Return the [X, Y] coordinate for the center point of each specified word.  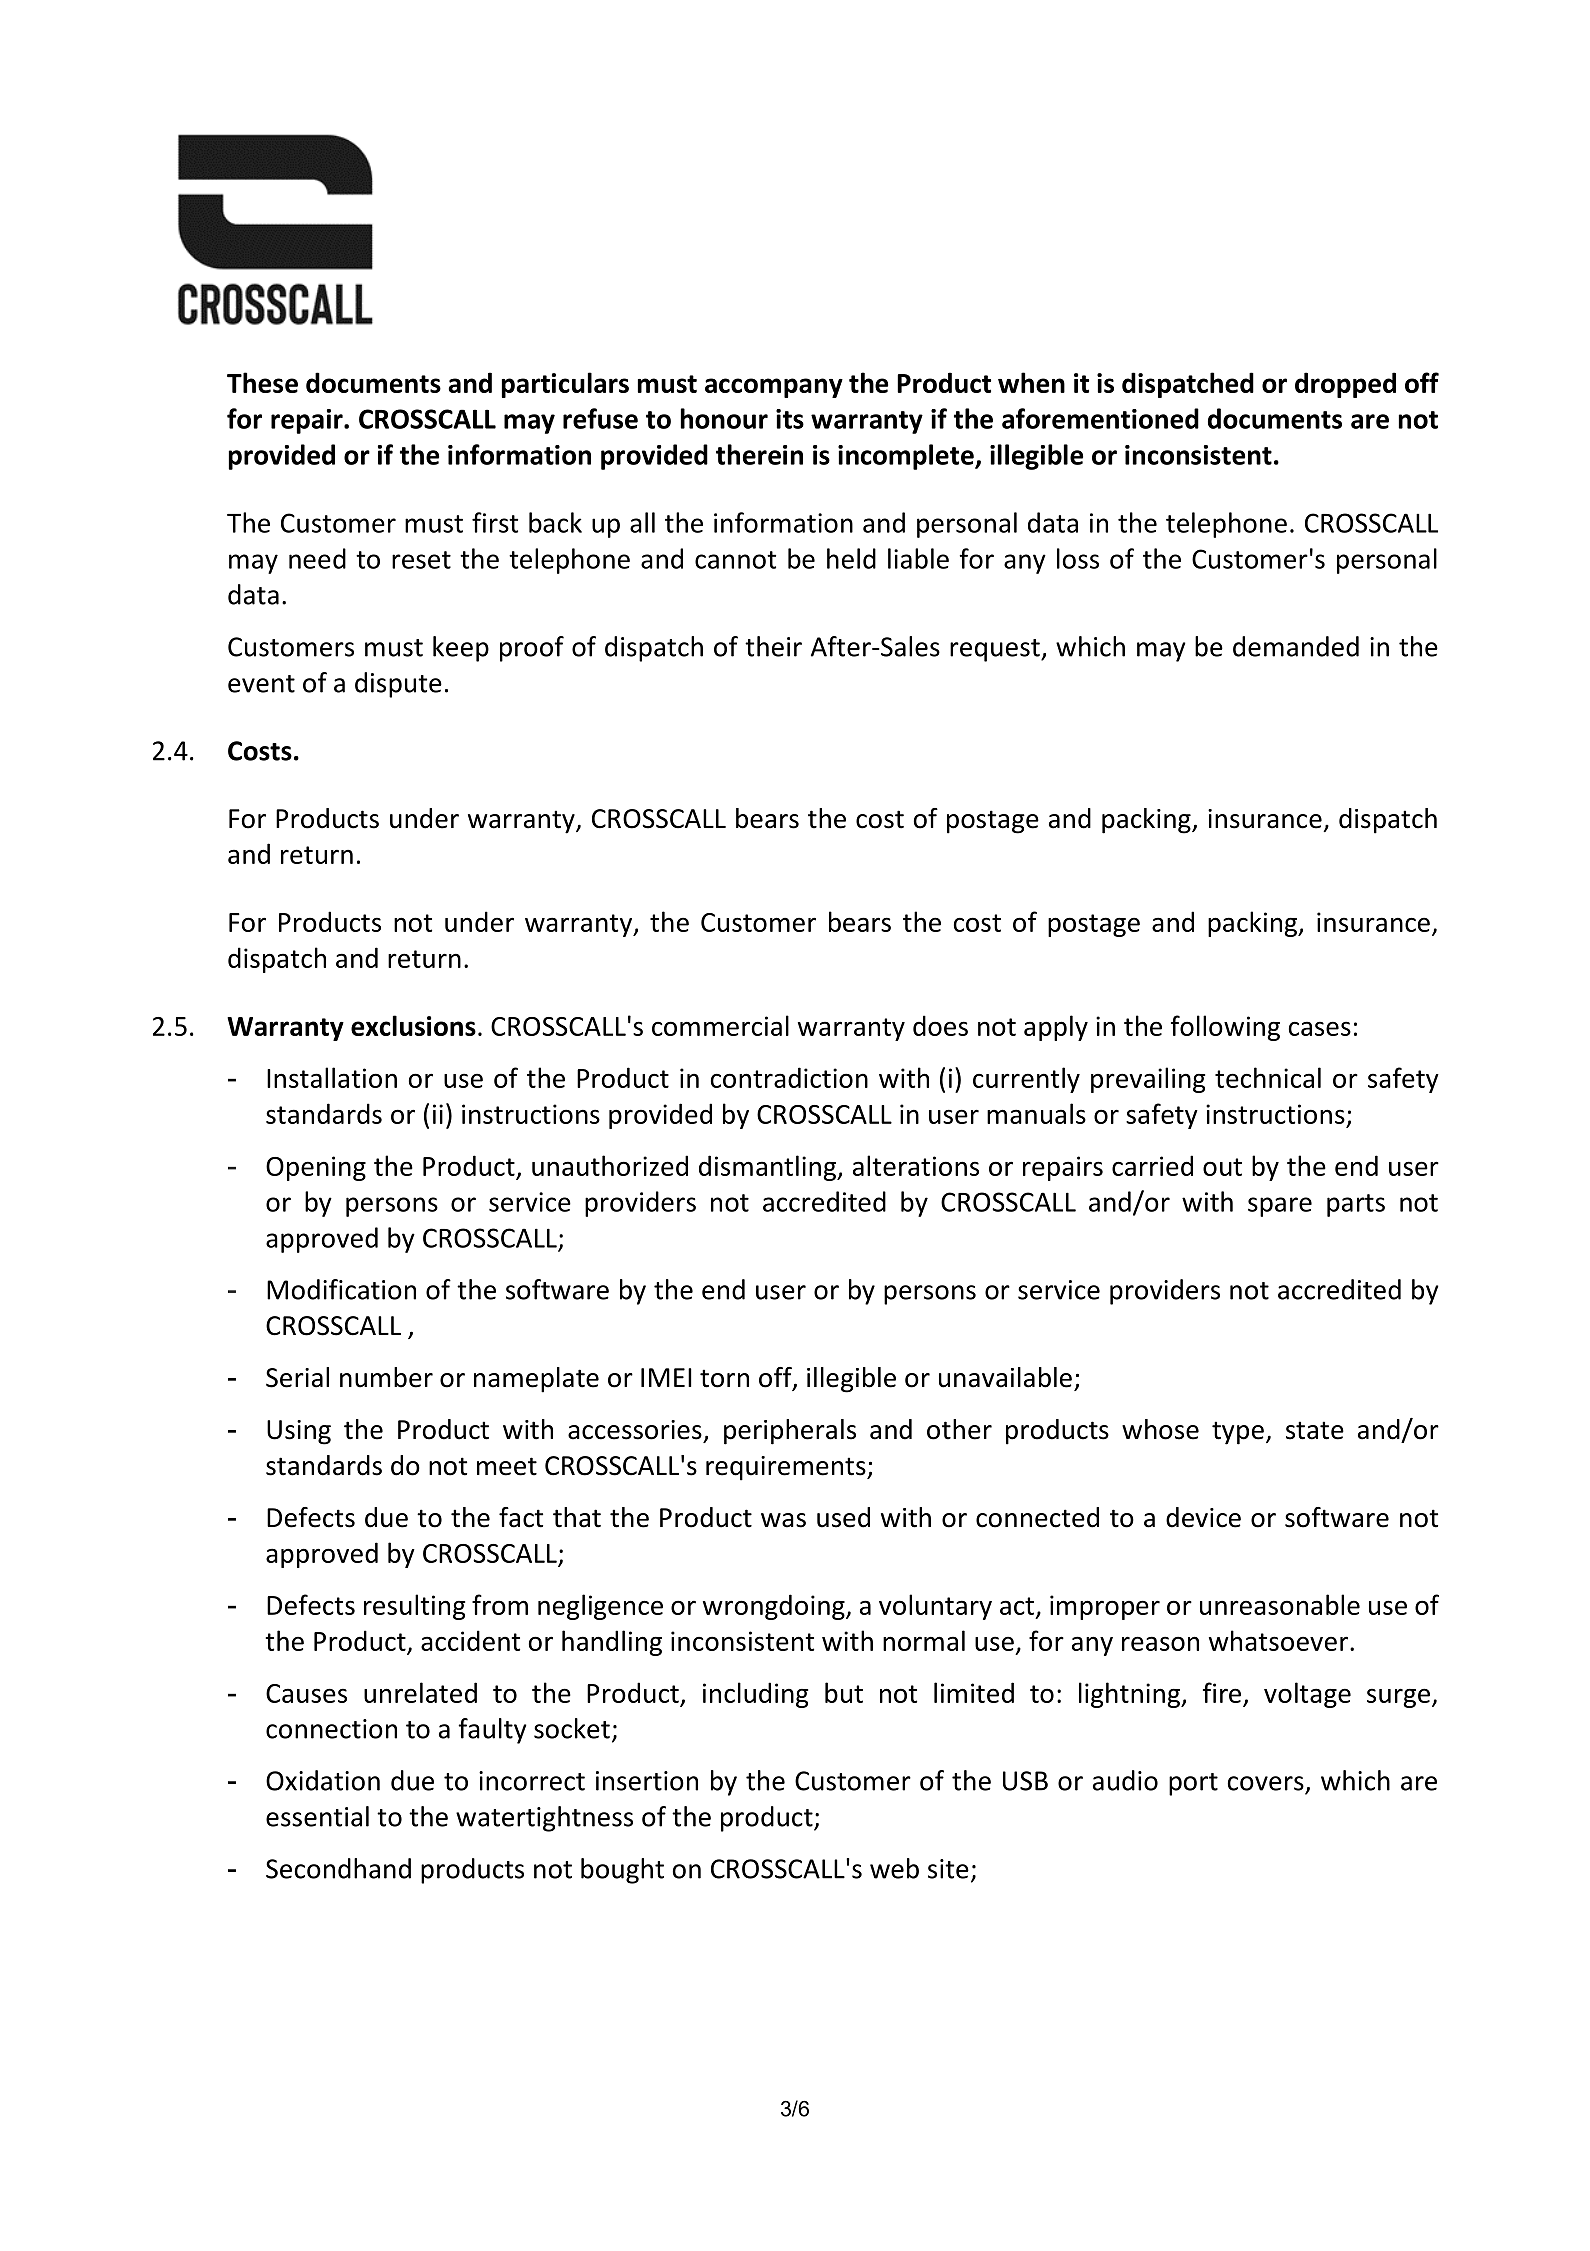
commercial [720, 1025]
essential [317, 1816]
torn [724, 1378]
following [1225, 1028]
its [790, 419]
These [262, 382]
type [1238, 1433]
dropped [1345, 385]
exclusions [413, 1025]
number [386, 1377]
